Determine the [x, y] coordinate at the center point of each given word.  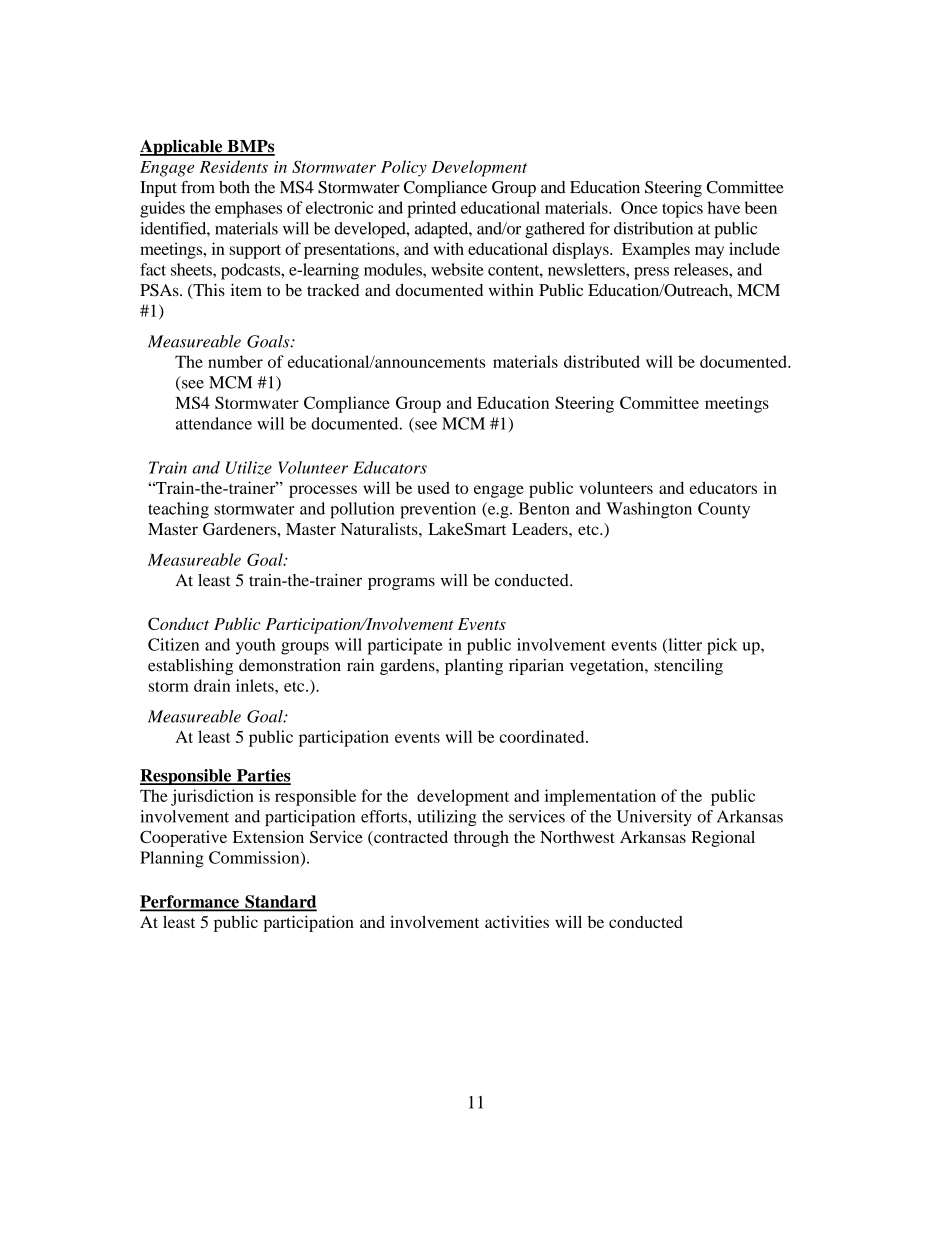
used [434, 487]
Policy [404, 168]
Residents [234, 166]
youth [256, 646]
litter [684, 645]
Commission [255, 858]
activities [517, 922]
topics [682, 209]
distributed [602, 361]
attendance [214, 423]
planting [474, 667]
